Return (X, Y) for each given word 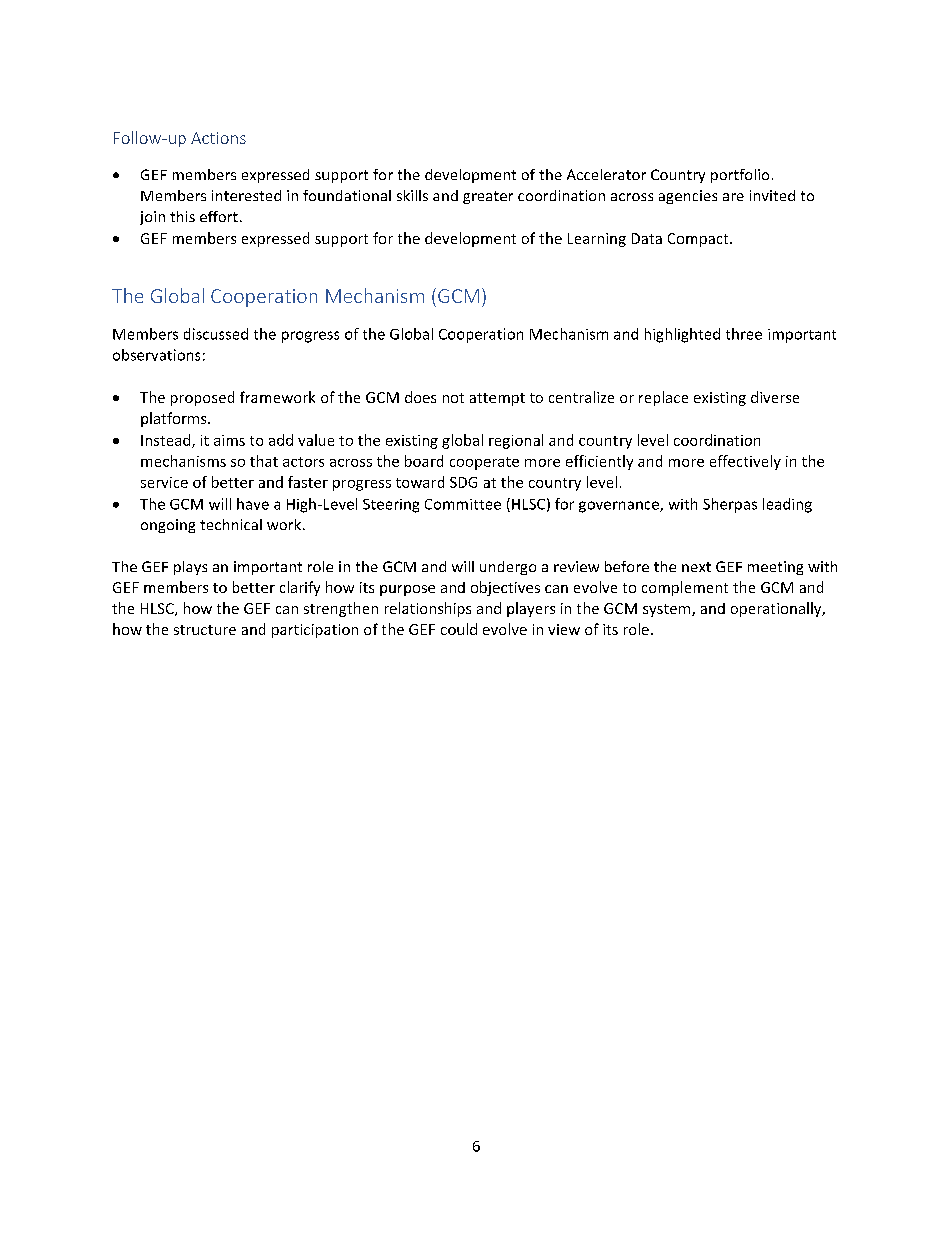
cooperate (484, 463)
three (744, 334)
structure (205, 630)
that (264, 461)
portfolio (740, 176)
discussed (216, 334)
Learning (597, 240)
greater (488, 197)
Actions (218, 138)
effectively (745, 462)
